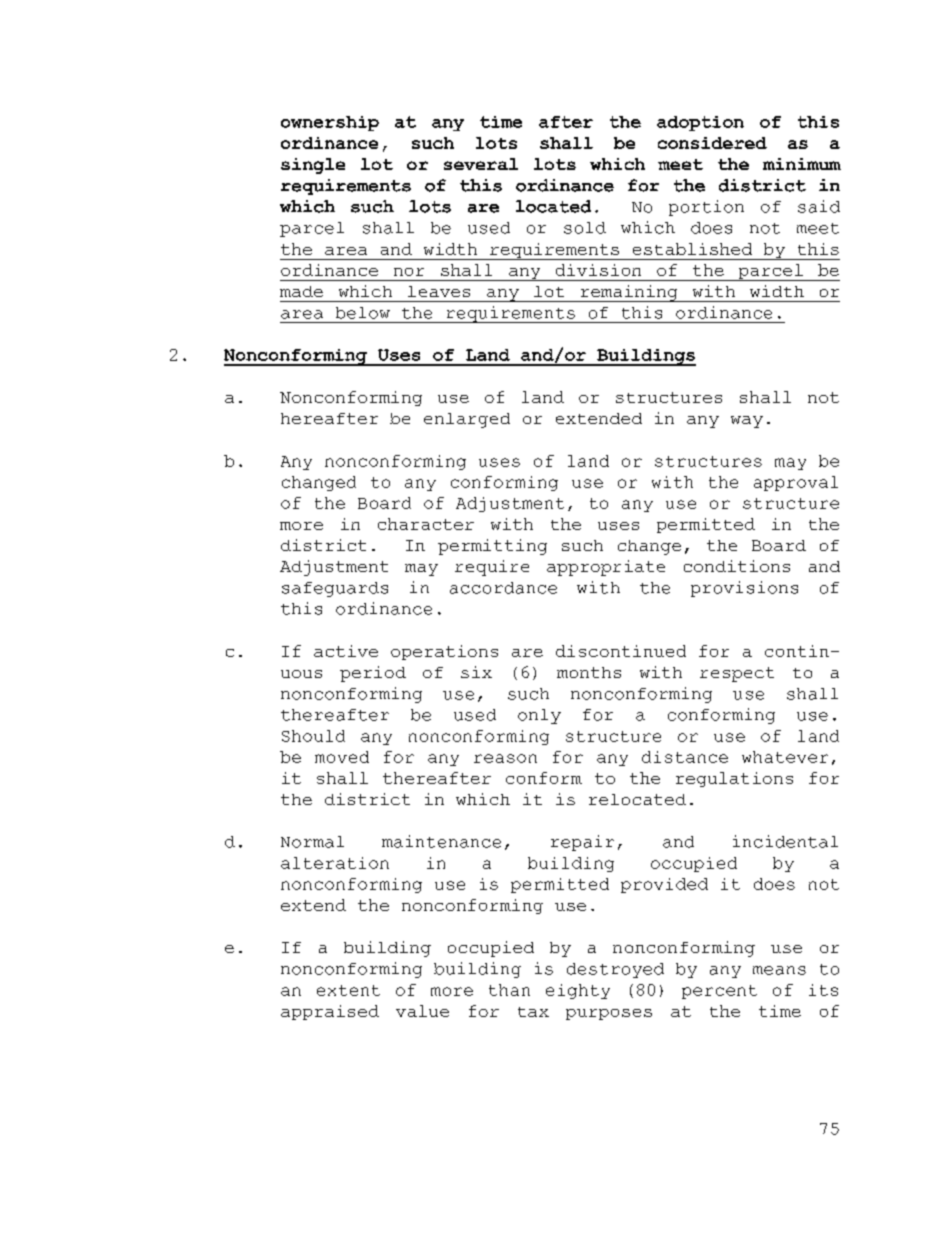 The height and width of the screenshot is (1233, 952). I want to click on way, so click(747, 422).
